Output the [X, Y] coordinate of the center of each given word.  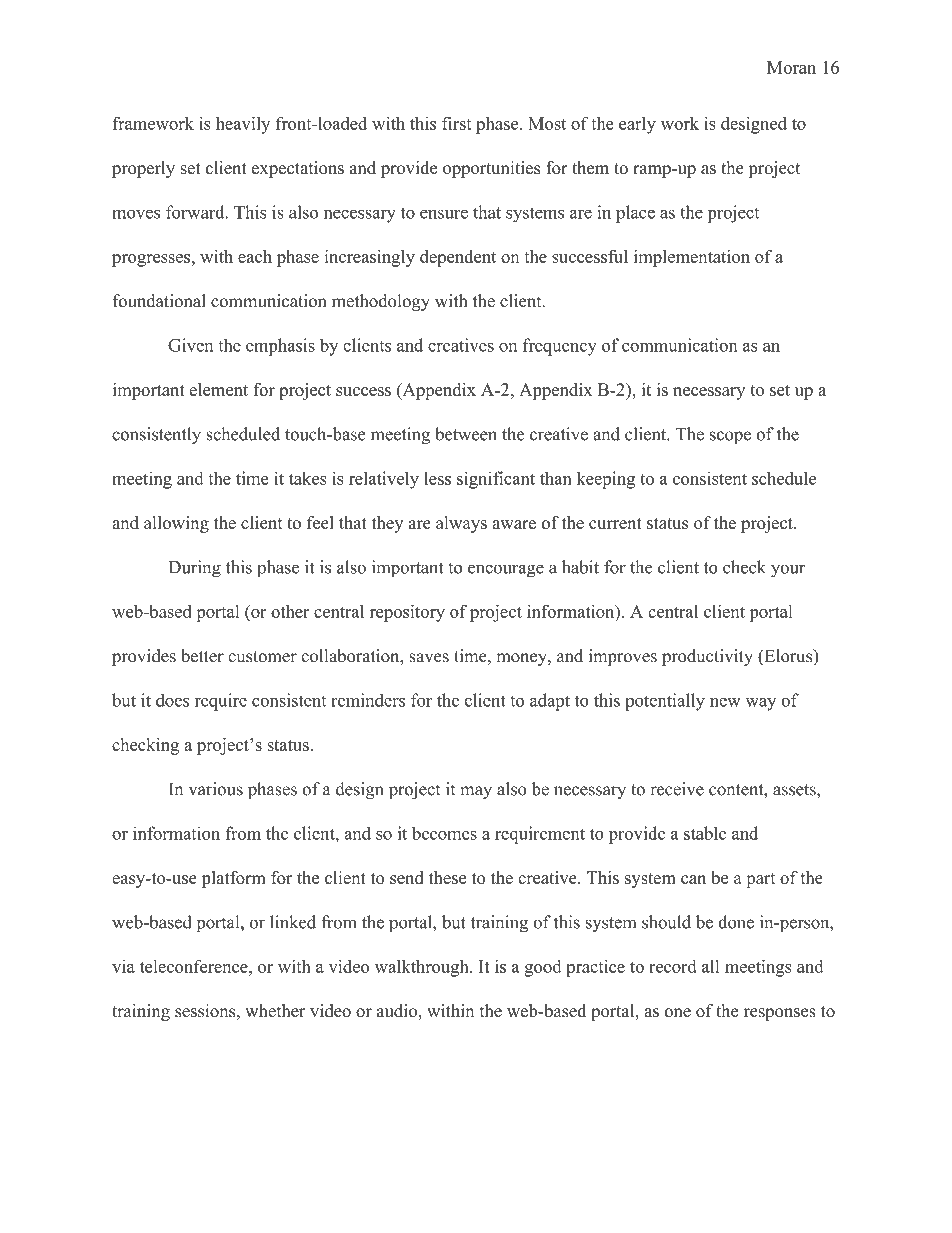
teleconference [195, 966]
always [461, 524]
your [788, 571]
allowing [176, 524]
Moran [791, 67]
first [457, 123]
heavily [243, 125]
